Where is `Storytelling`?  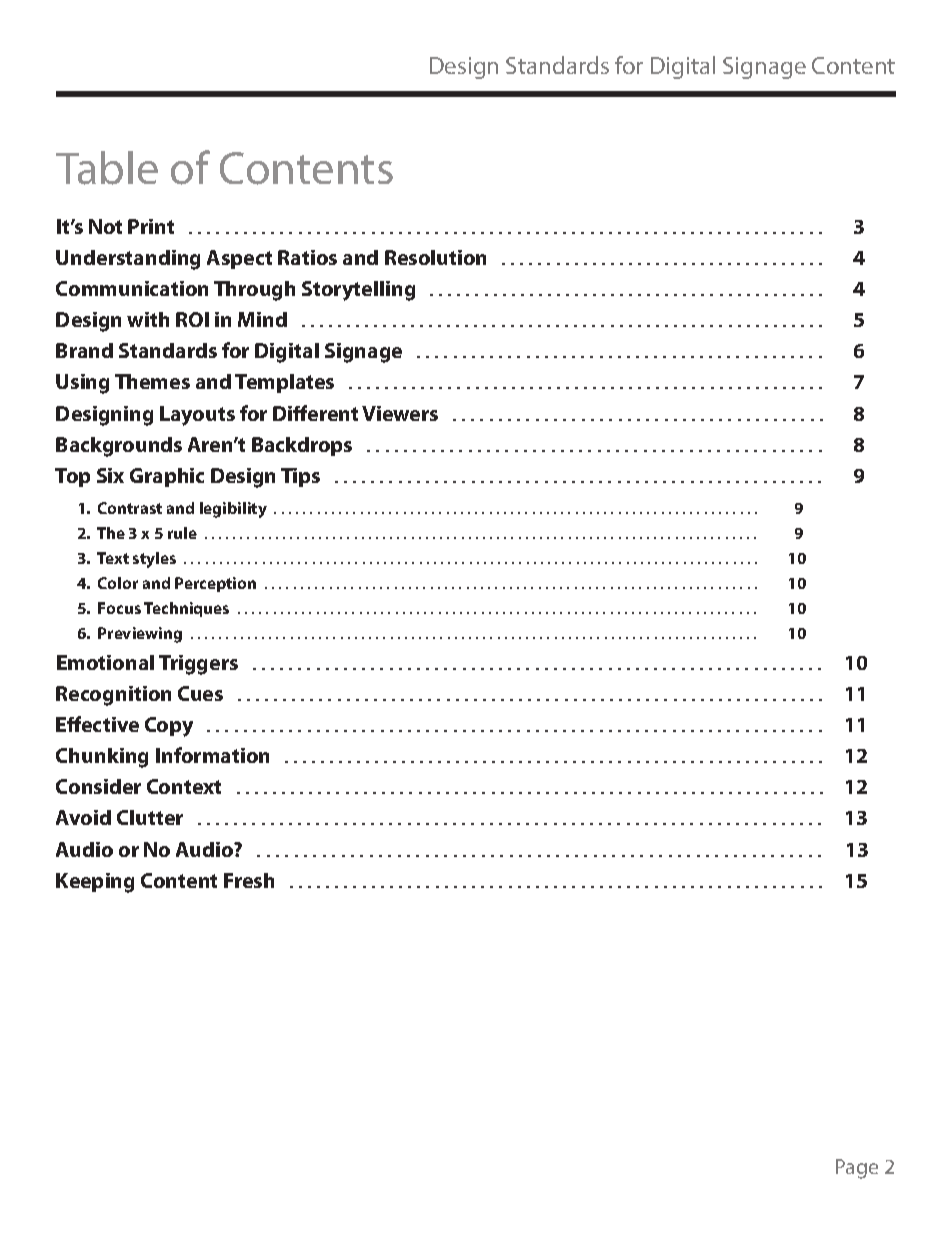 Storytelling is located at coordinates (358, 291).
